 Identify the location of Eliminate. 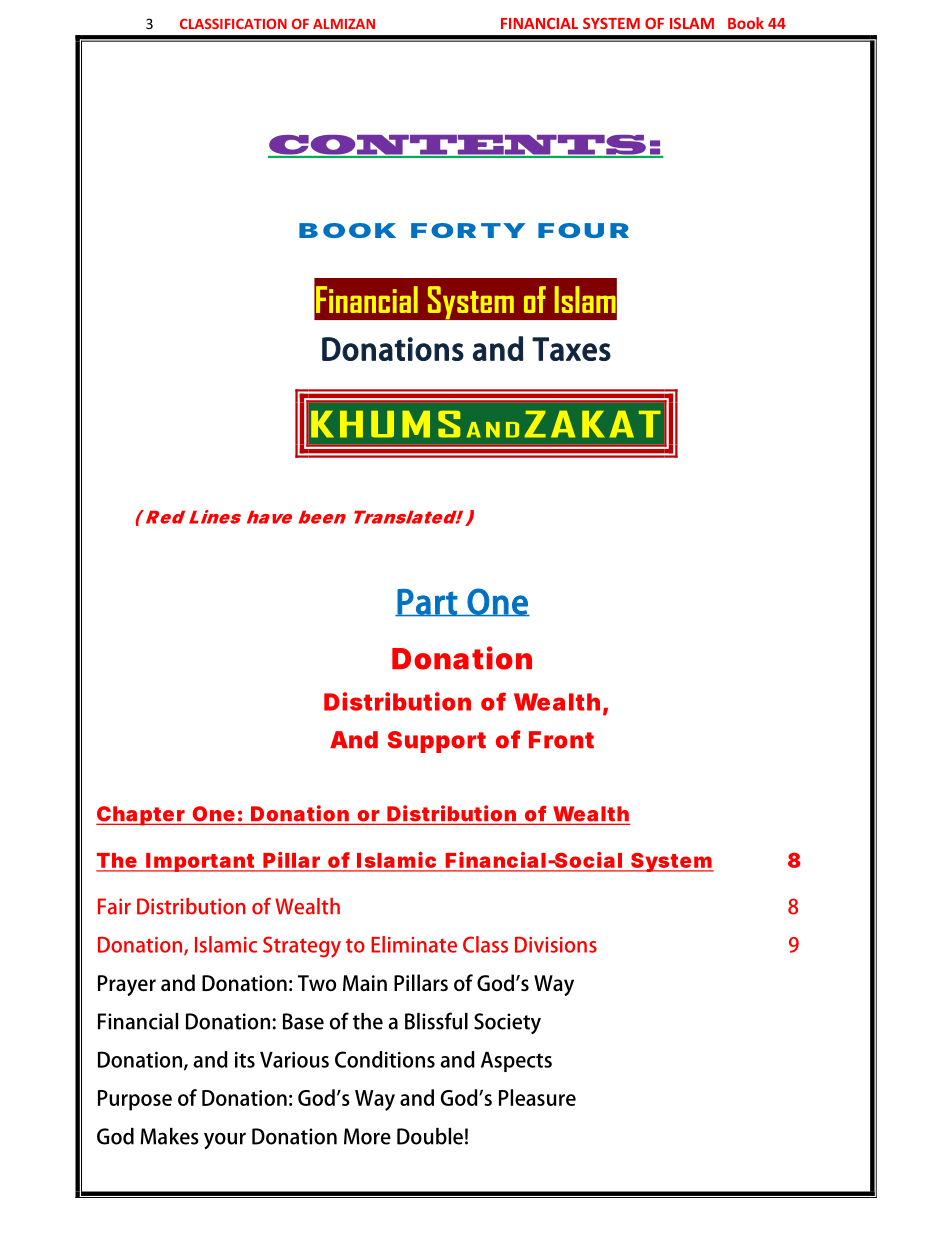
(414, 944).
